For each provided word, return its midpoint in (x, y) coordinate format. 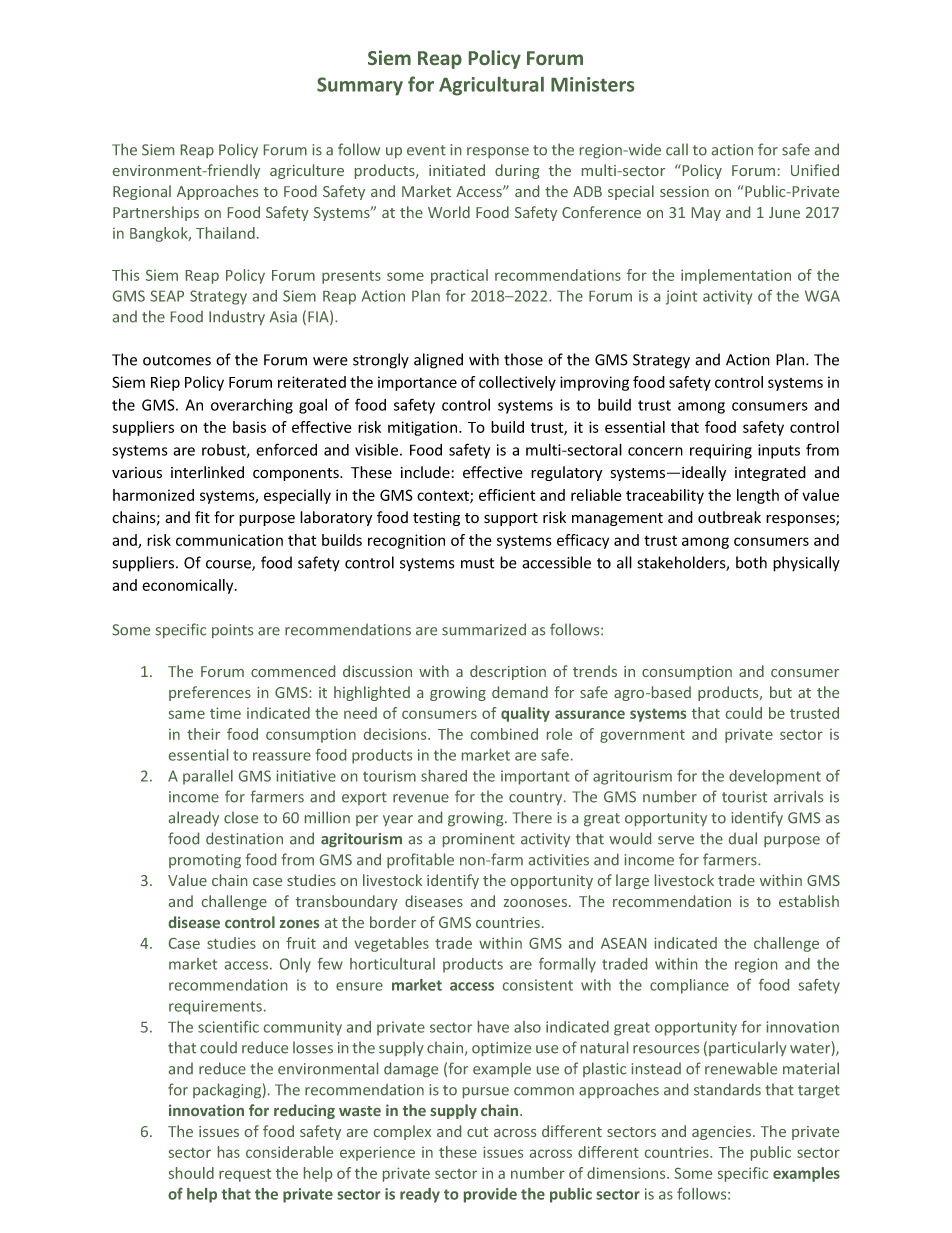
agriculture (307, 171)
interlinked (207, 472)
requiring (721, 451)
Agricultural (491, 86)
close (241, 817)
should (191, 1173)
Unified (815, 170)
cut (477, 1132)
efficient (507, 495)
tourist (744, 797)
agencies (723, 1133)
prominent (479, 840)
